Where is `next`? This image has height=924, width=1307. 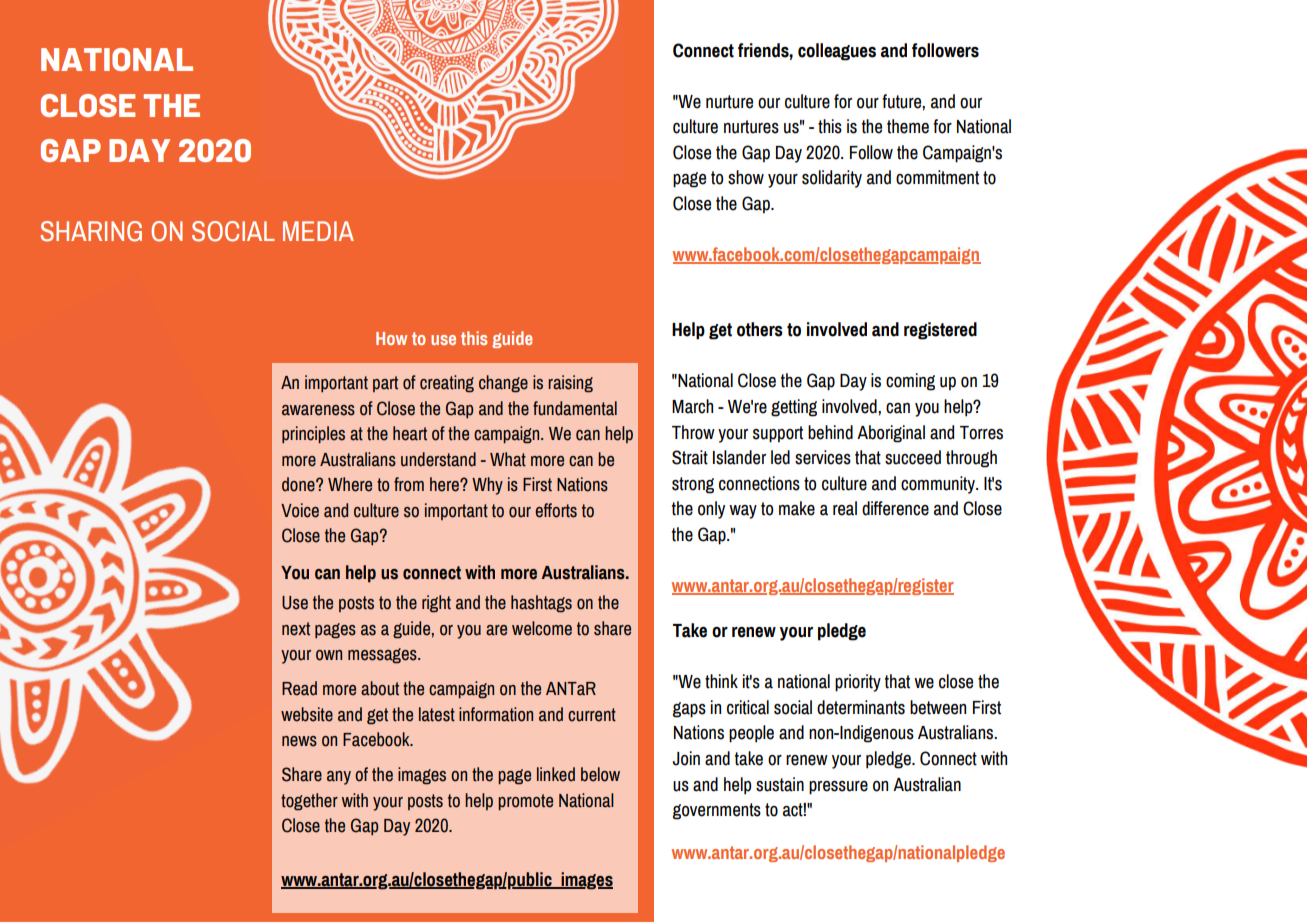 next is located at coordinates (296, 629).
